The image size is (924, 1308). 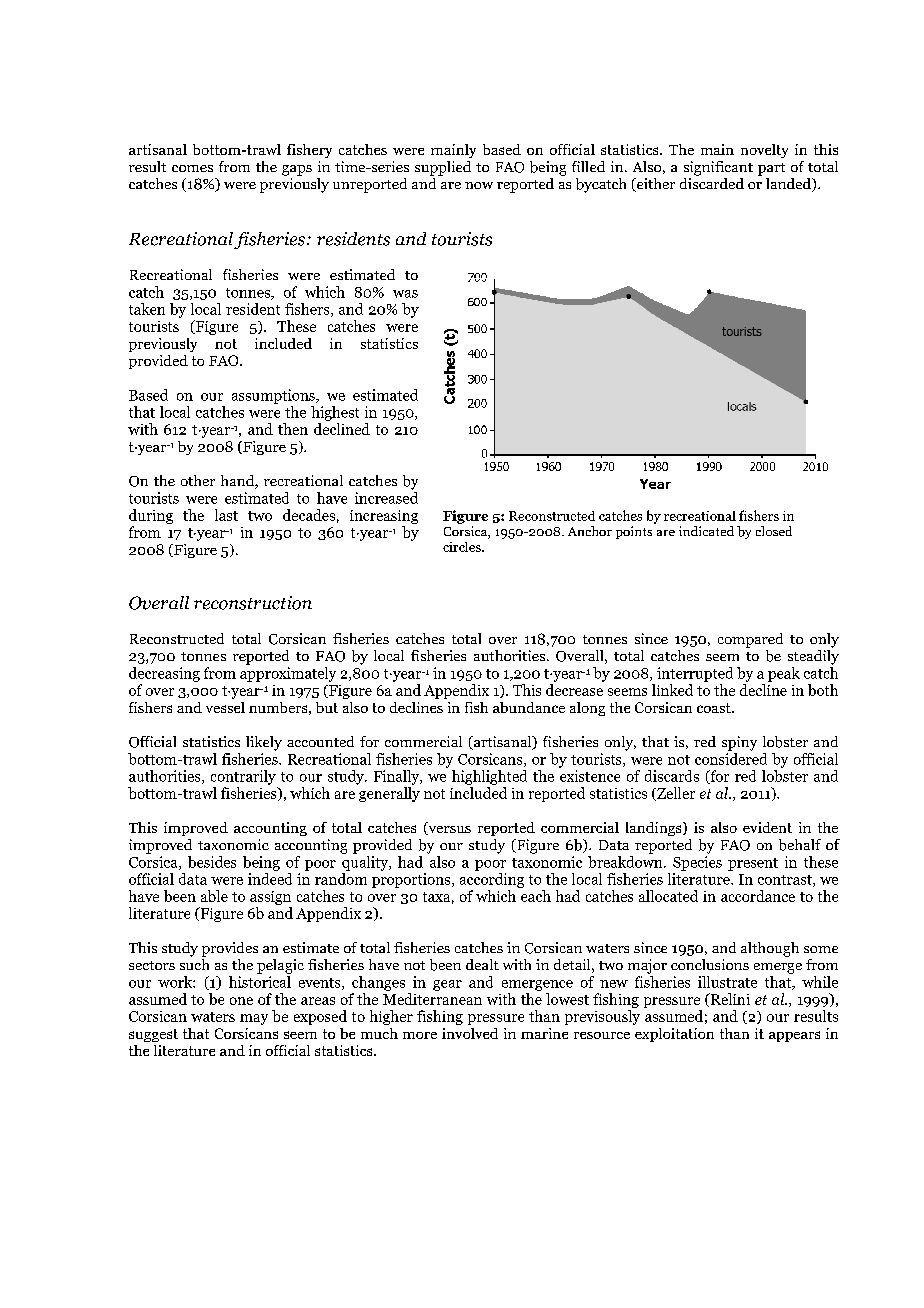 I want to click on illustrate, so click(x=727, y=982).
